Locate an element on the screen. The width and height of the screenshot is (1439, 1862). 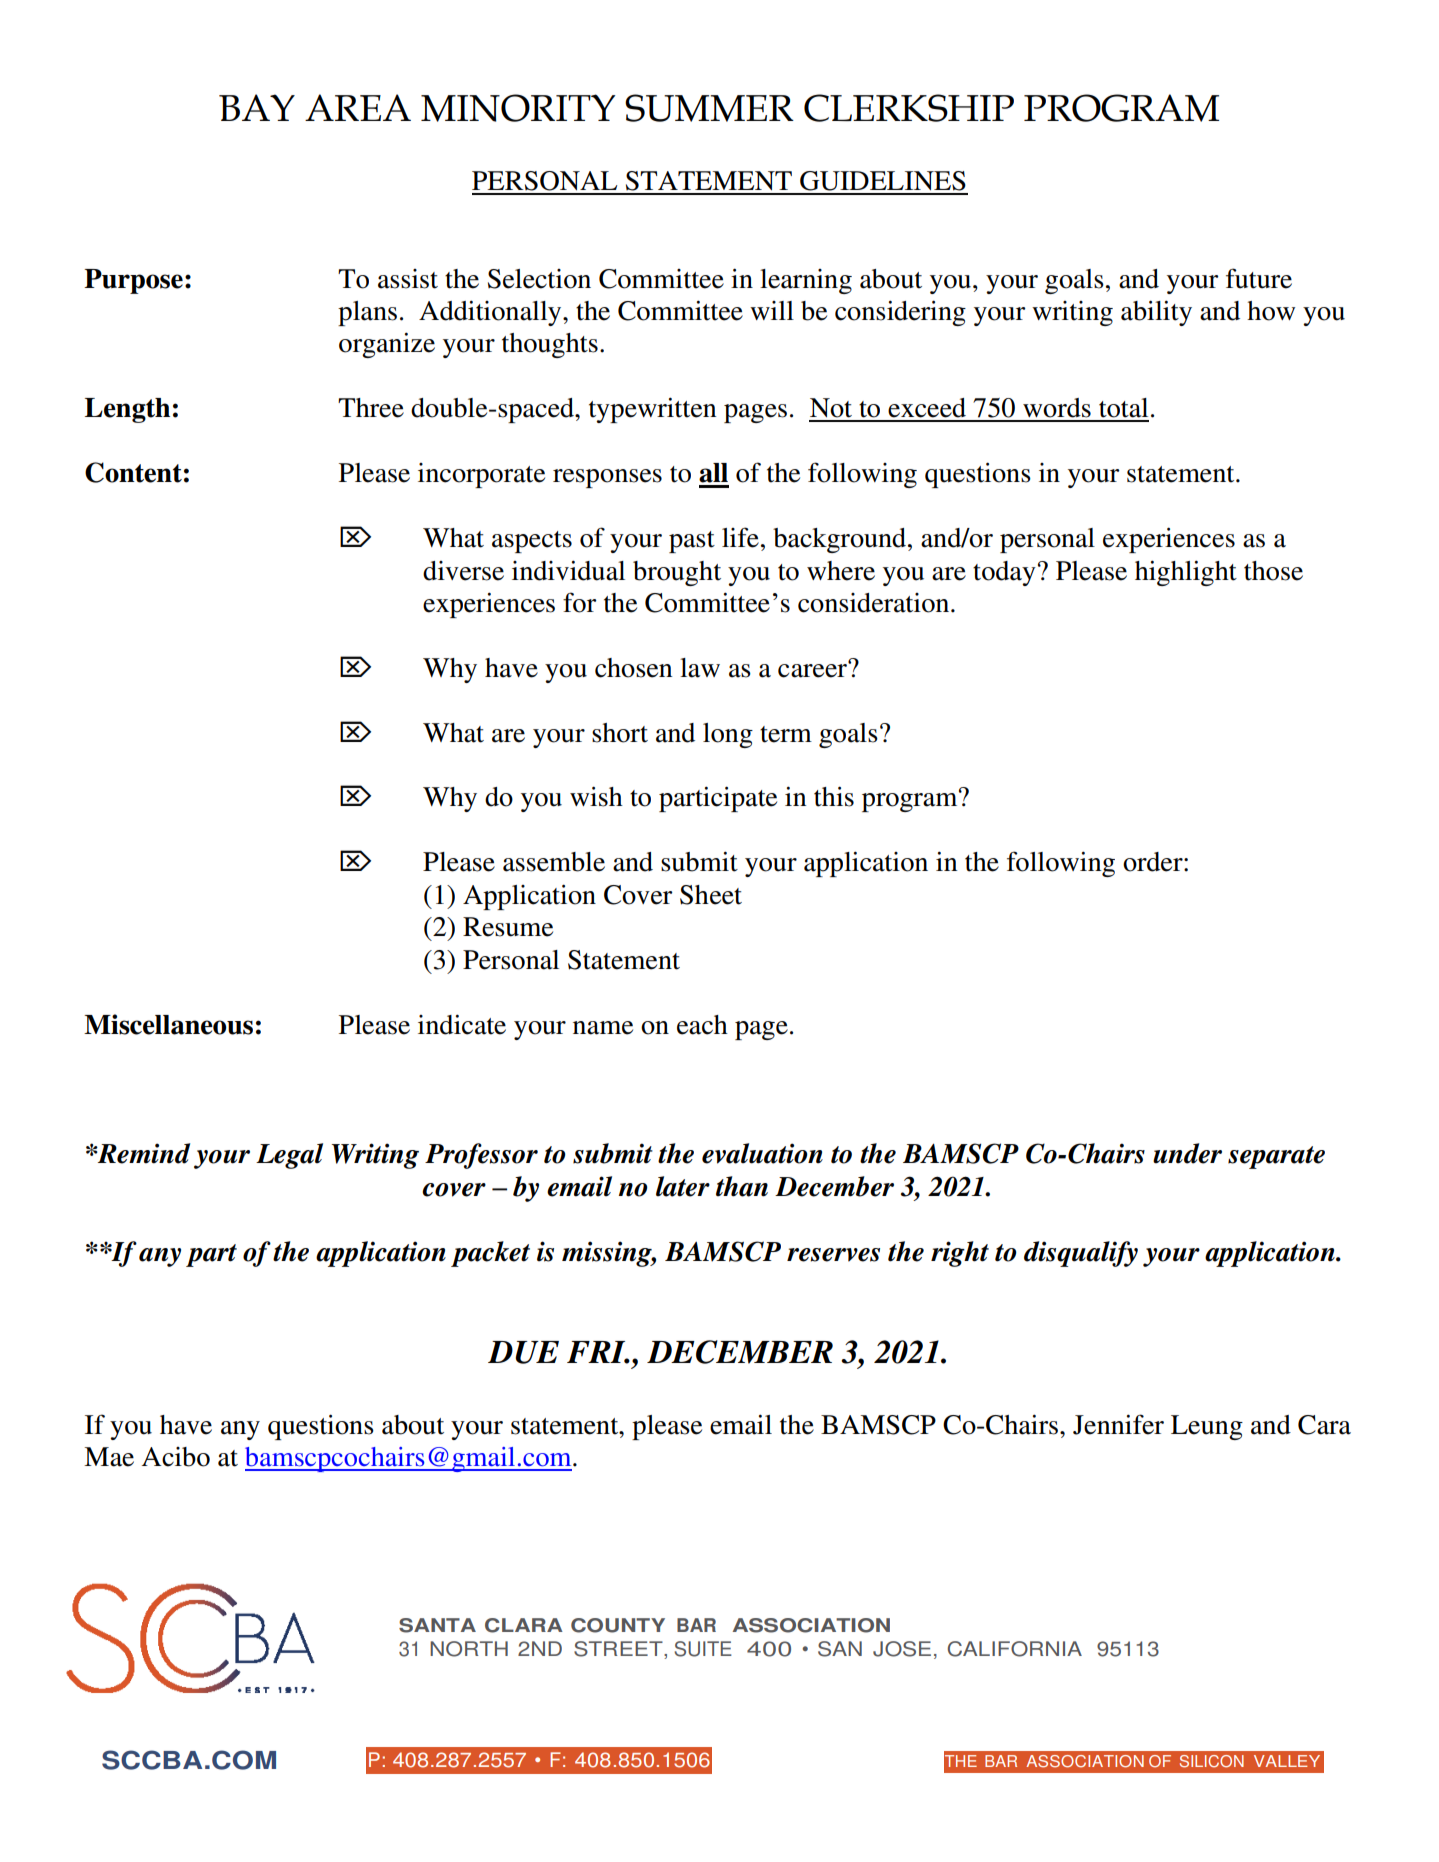
under is located at coordinates (1187, 1153).
